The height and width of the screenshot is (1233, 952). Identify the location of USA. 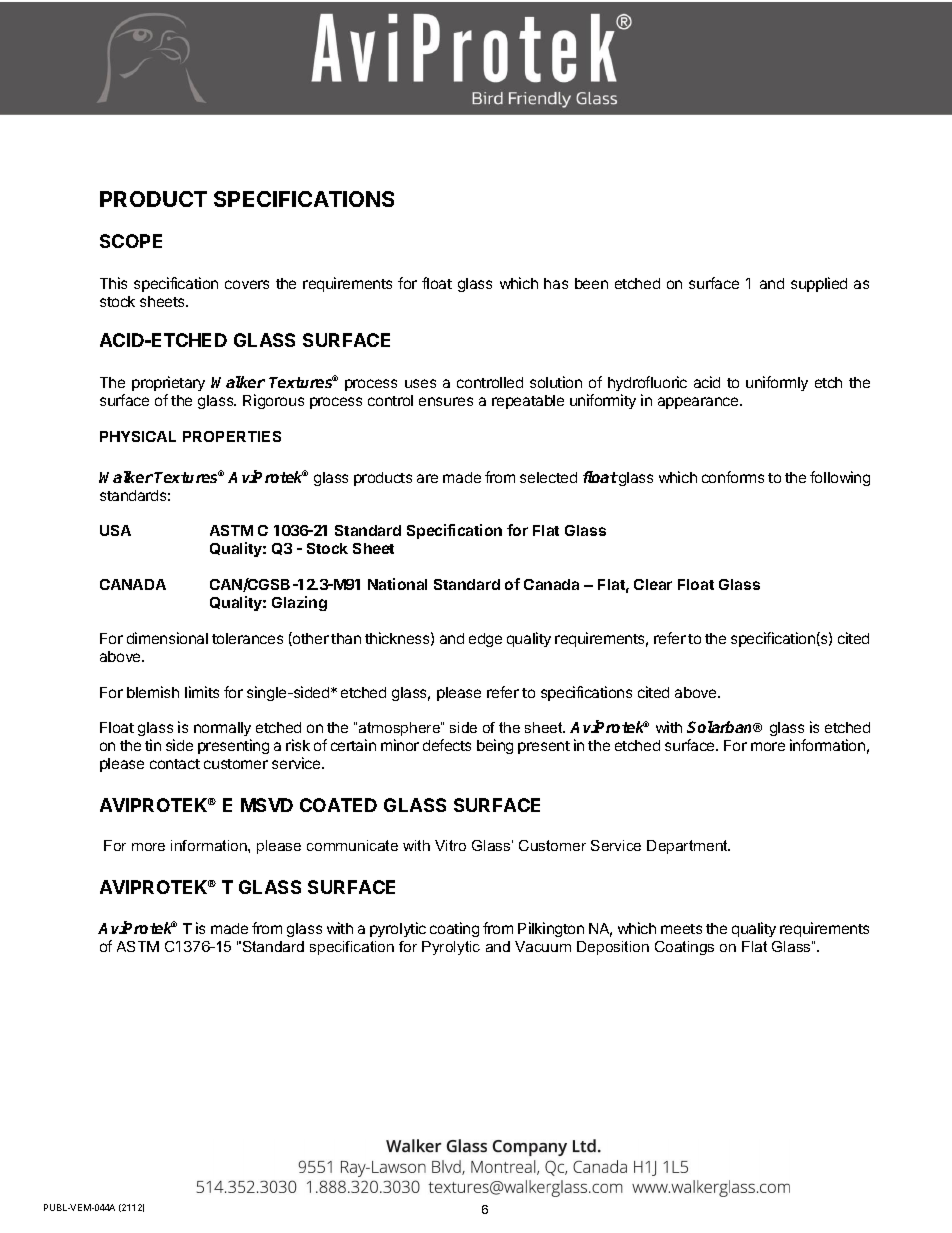
(115, 530).
